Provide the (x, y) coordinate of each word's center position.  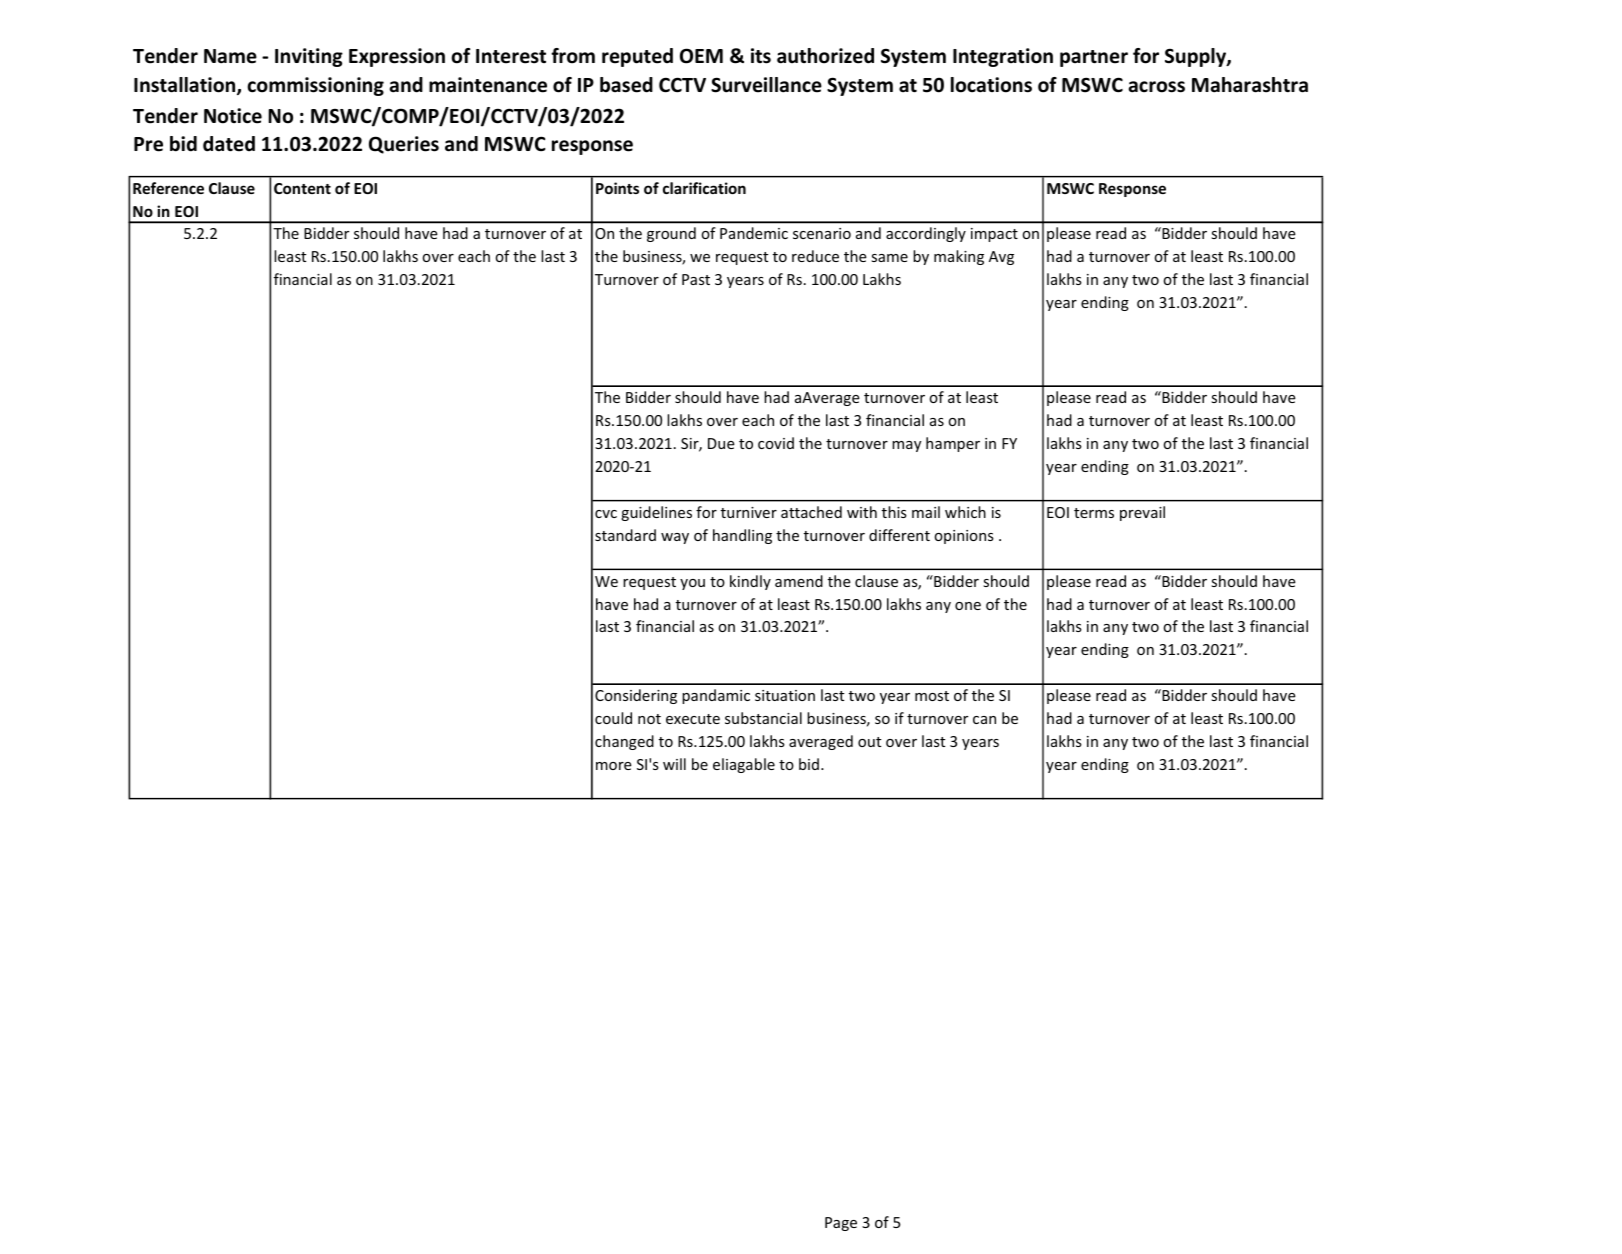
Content (302, 188)
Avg (1001, 258)
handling (742, 536)
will (674, 764)
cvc (606, 514)
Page (841, 1224)
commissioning (316, 86)
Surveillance (766, 85)
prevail (1142, 513)
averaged (821, 742)
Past (696, 279)
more (614, 766)
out (869, 742)
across (1156, 87)
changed (624, 742)
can (984, 720)
